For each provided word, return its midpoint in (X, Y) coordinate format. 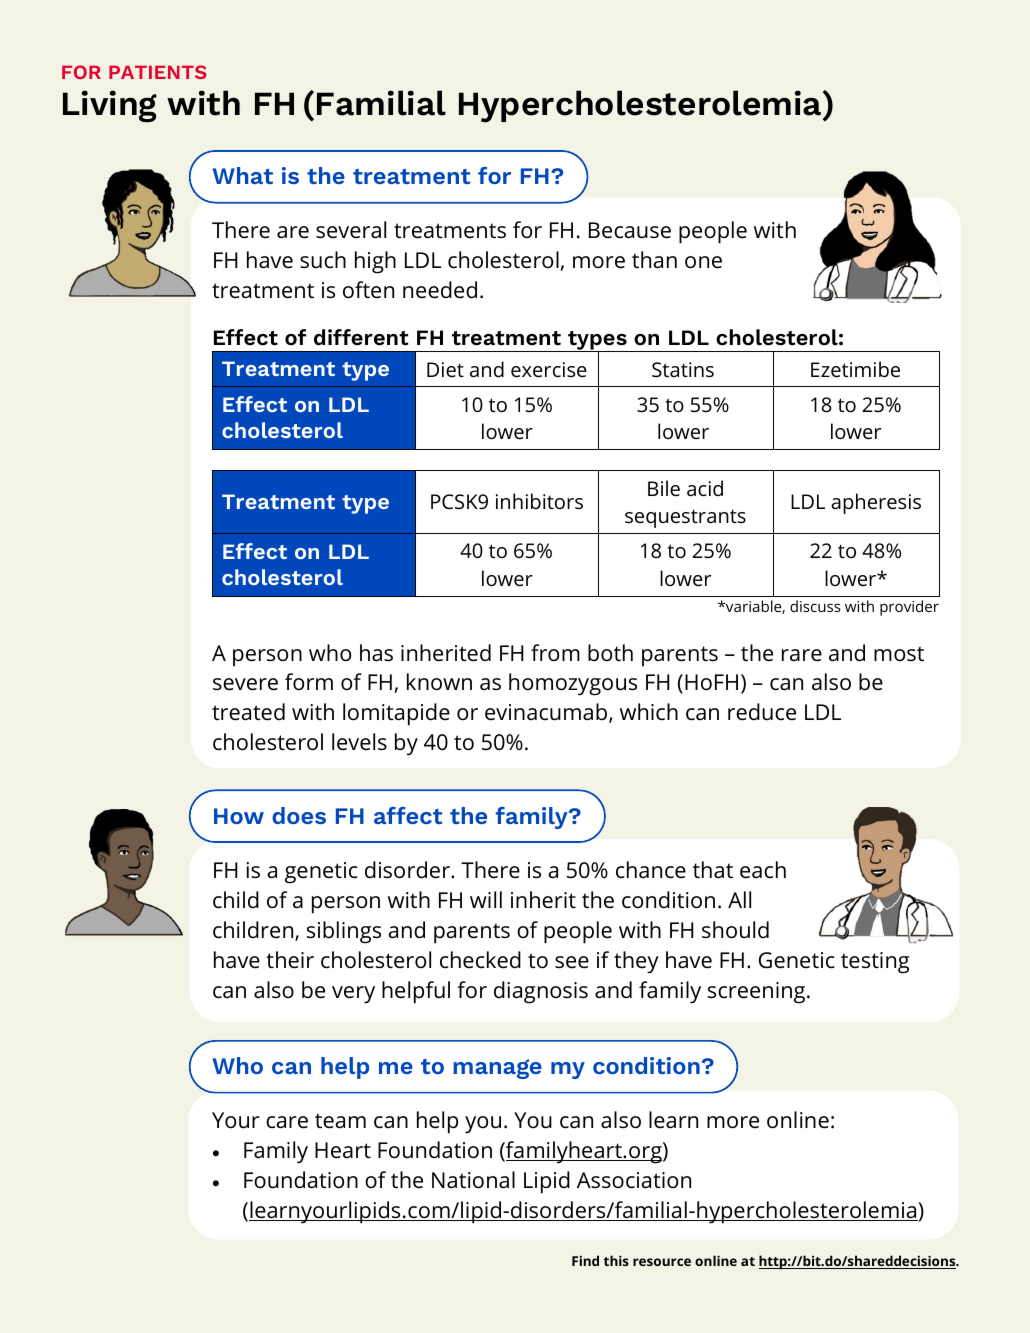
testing (875, 963)
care (287, 1122)
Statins (683, 369)
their (290, 960)
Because (630, 230)
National (473, 1180)
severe (245, 684)
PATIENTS (157, 72)
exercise (549, 370)
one (703, 262)
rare (802, 655)
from (555, 652)
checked (480, 960)
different (361, 337)
